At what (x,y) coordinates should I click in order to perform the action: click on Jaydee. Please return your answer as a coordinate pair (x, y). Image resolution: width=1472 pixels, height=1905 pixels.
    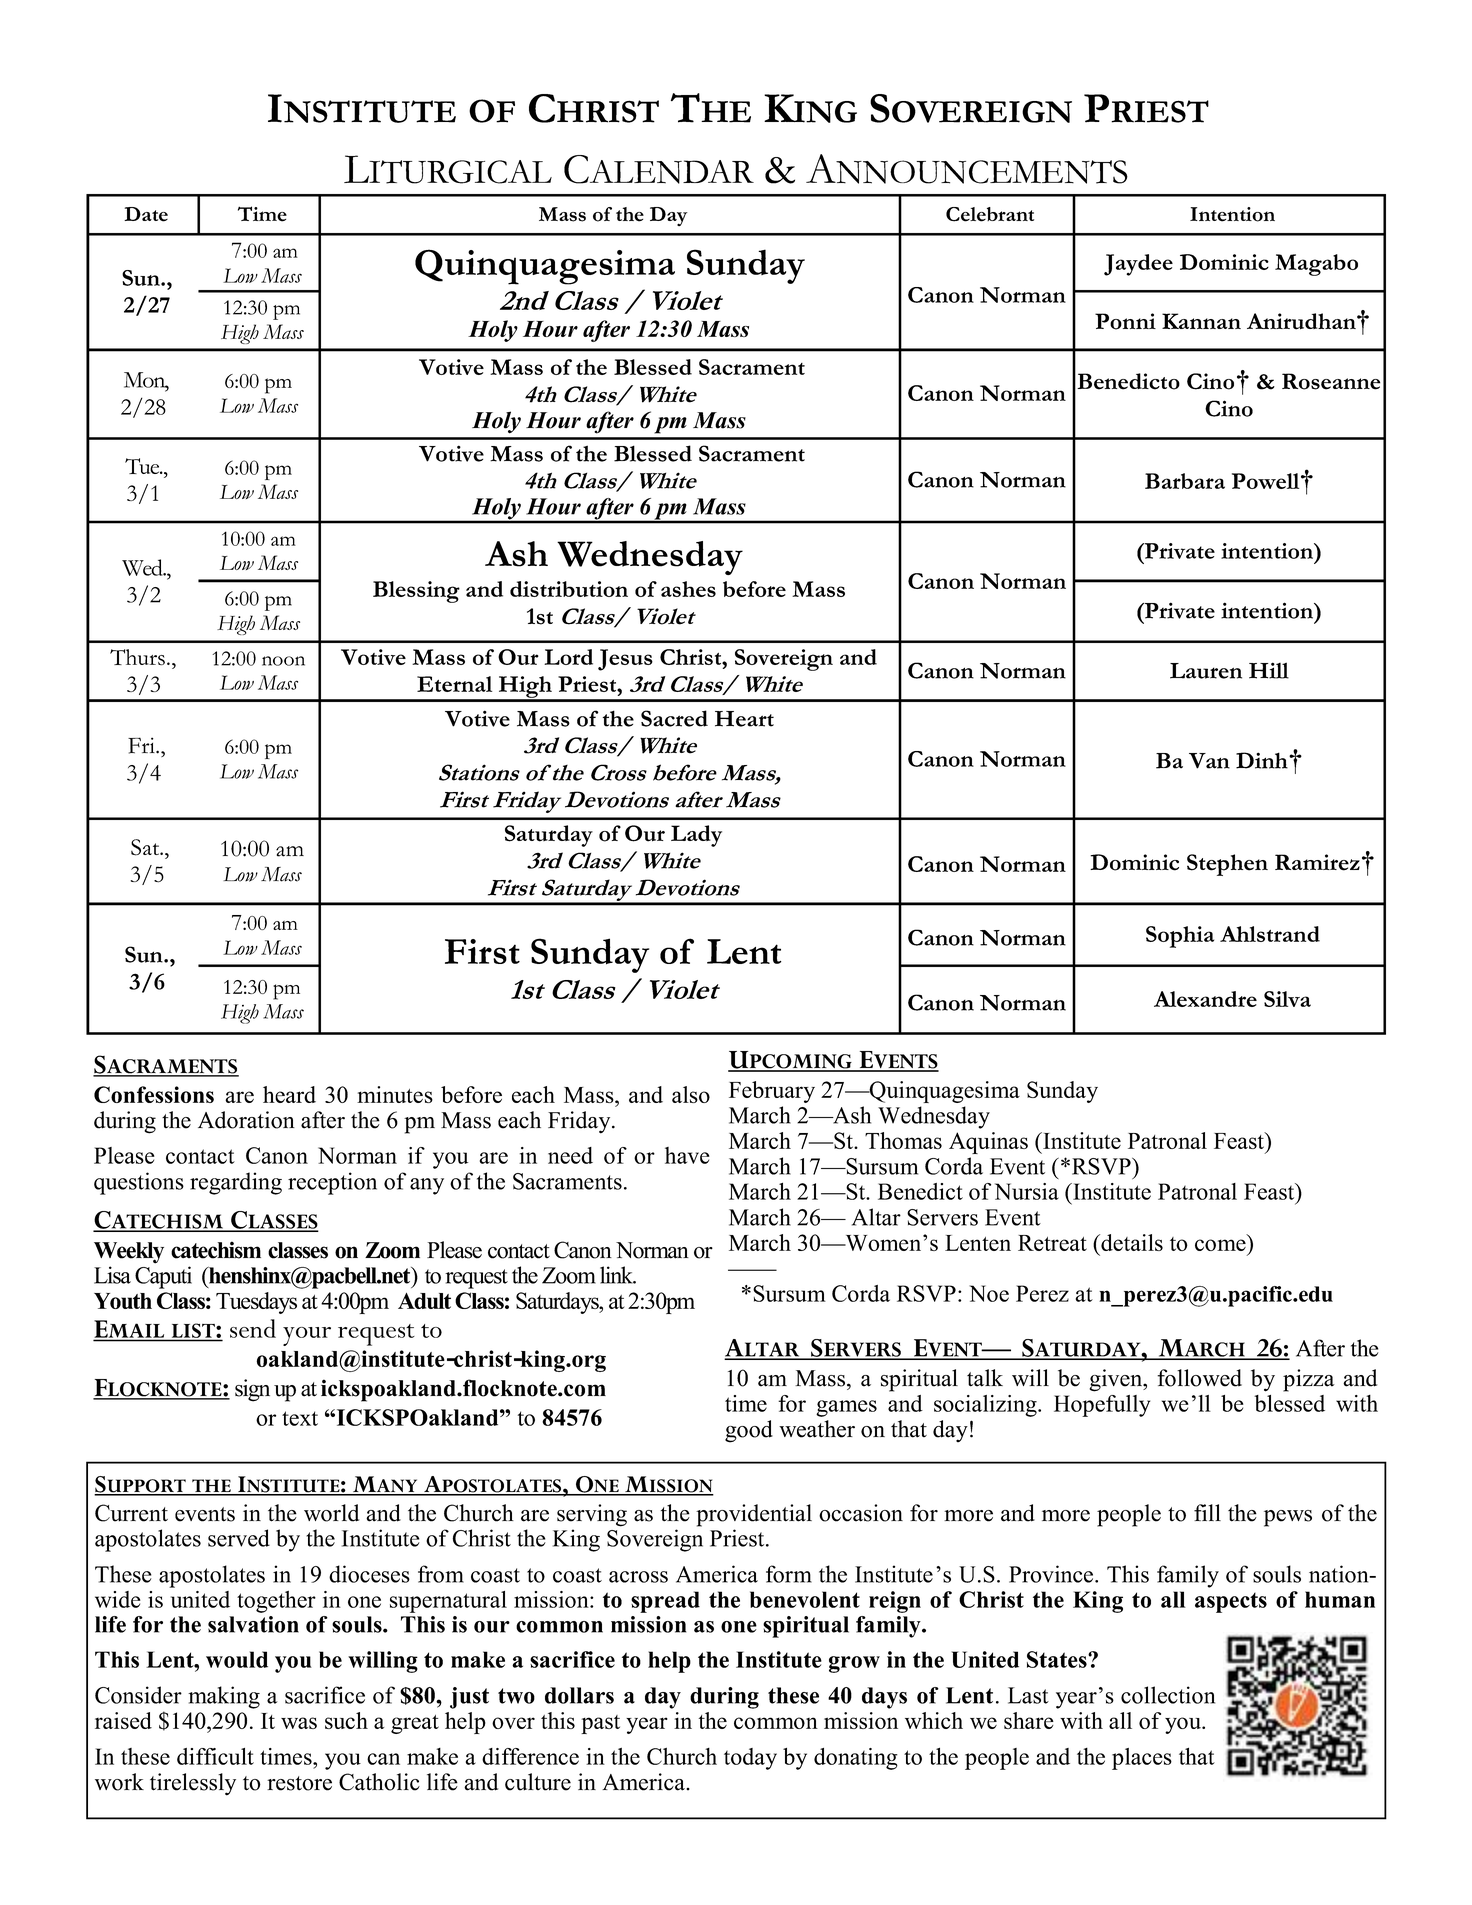
    Looking at the image, I should click on (1138, 265).
